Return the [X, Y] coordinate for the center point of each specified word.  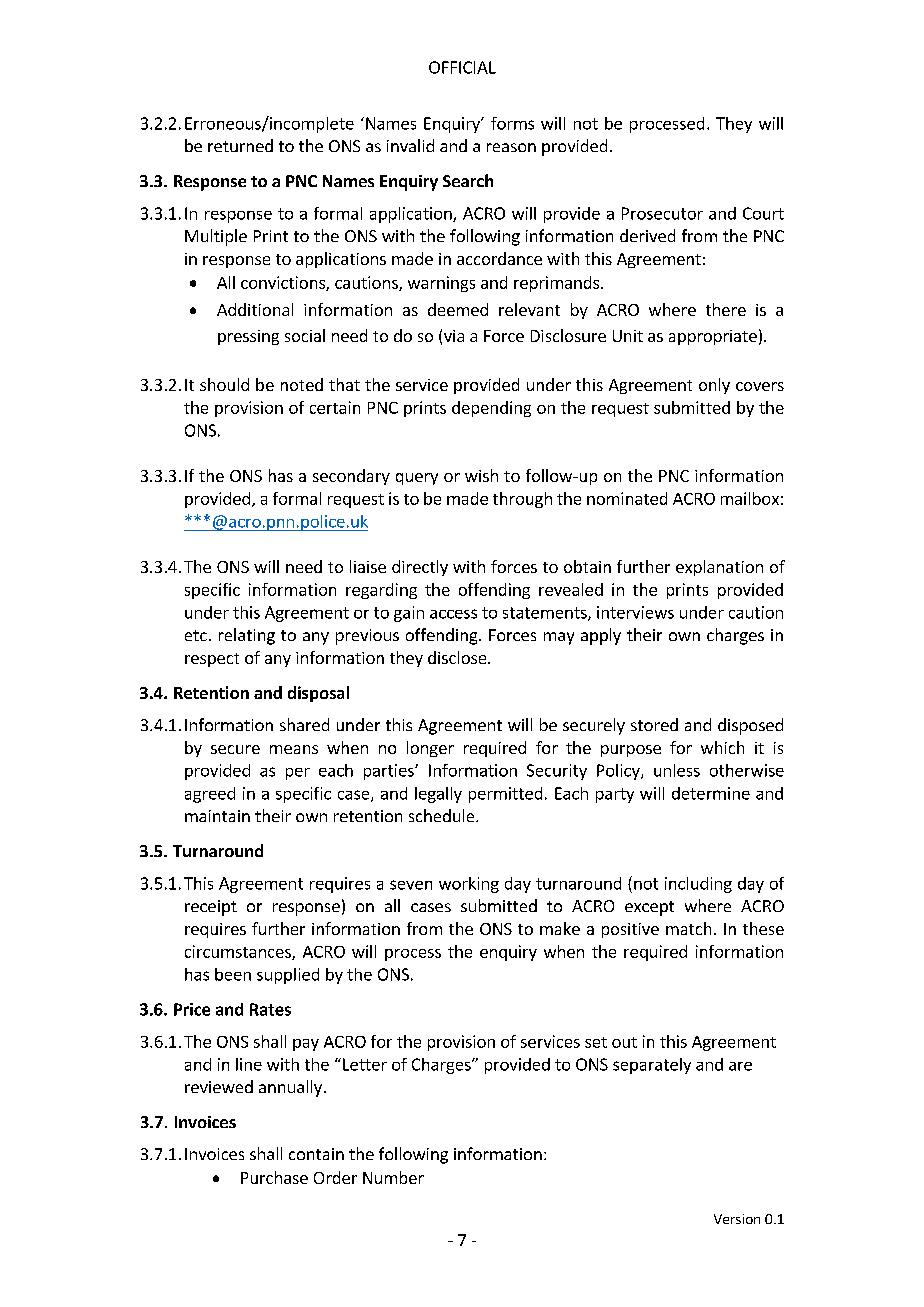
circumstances [239, 952]
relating [247, 636]
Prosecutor [662, 213]
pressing [248, 337]
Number [393, 1177]
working [469, 885]
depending [491, 409]
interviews [635, 612]
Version [737, 1219]
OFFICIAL [462, 67]
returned [240, 145]
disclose [458, 657]
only [714, 386]
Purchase [274, 1177]
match [688, 928]
